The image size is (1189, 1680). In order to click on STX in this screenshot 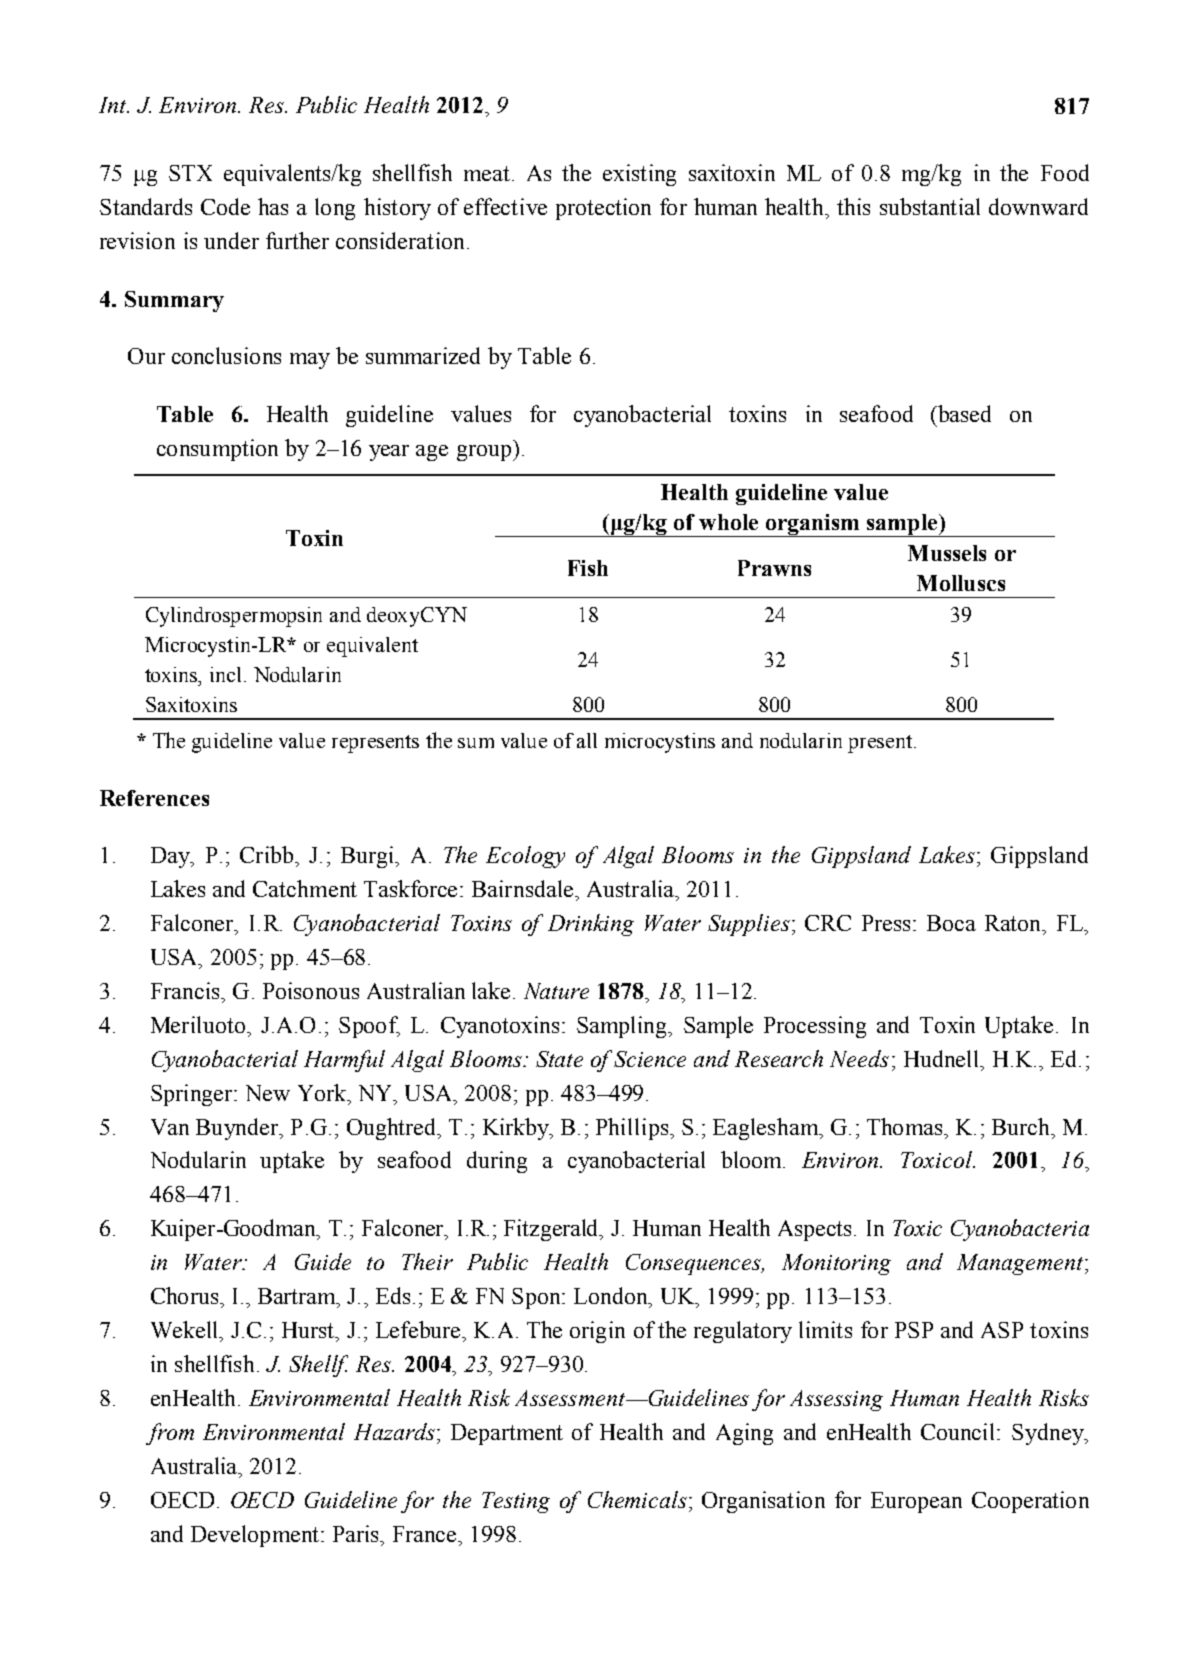, I will do `click(190, 173)`.
